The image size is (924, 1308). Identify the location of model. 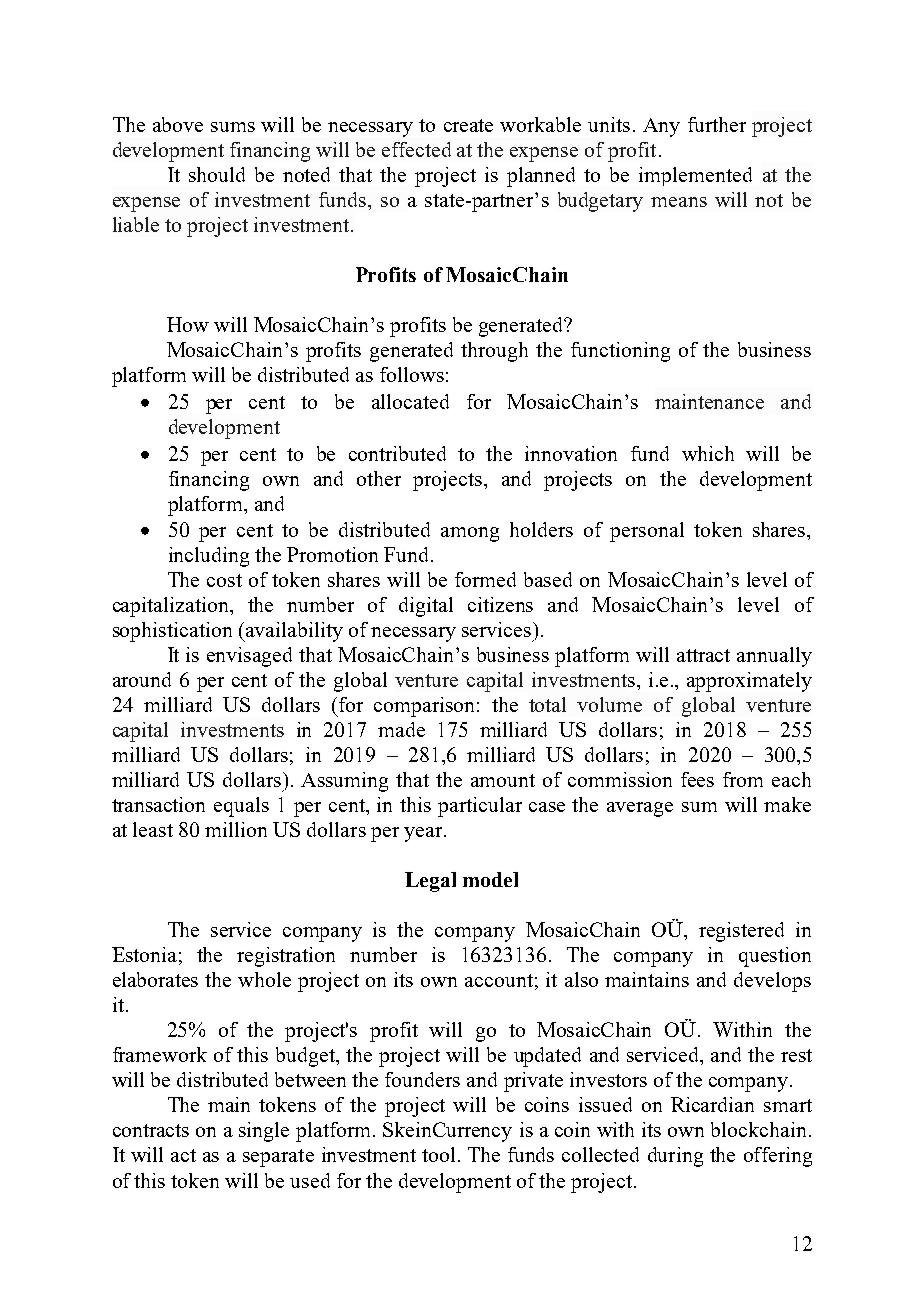
(490, 879).
